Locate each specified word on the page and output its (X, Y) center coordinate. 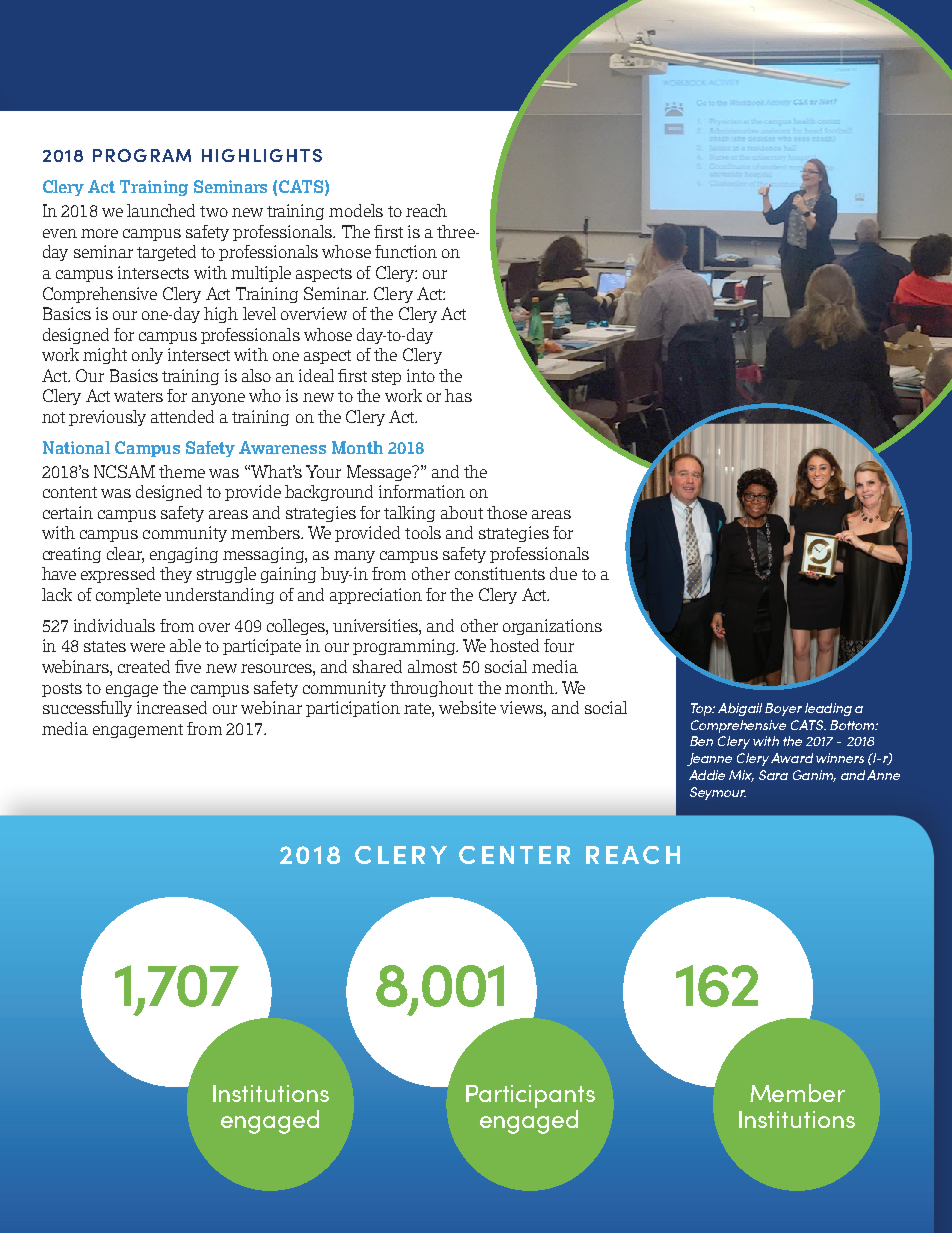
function (406, 251)
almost (432, 666)
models (356, 210)
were (147, 647)
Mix (741, 776)
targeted (166, 253)
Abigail (740, 709)
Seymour (718, 793)
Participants (530, 1096)
